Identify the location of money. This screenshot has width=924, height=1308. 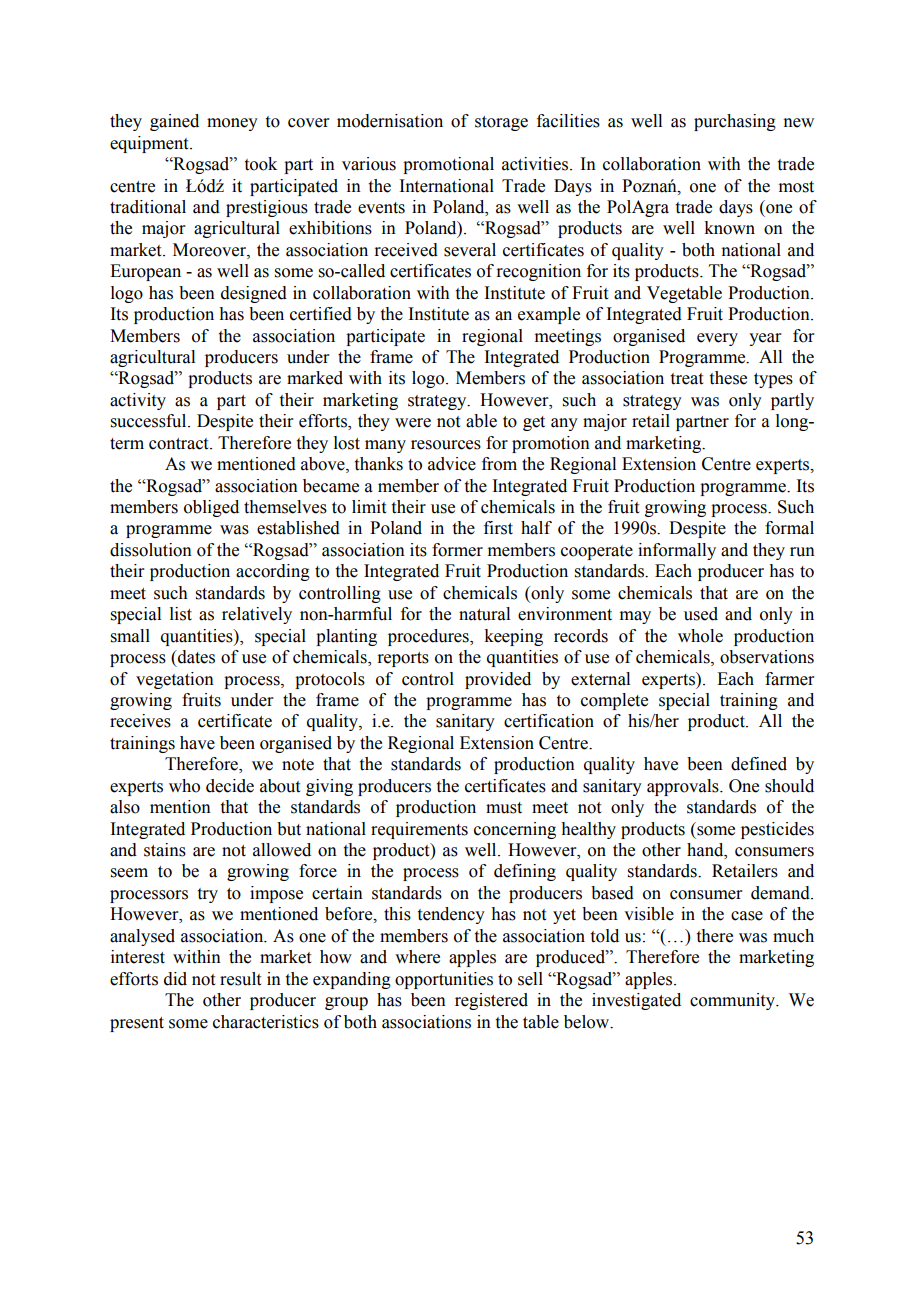
(232, 124).
